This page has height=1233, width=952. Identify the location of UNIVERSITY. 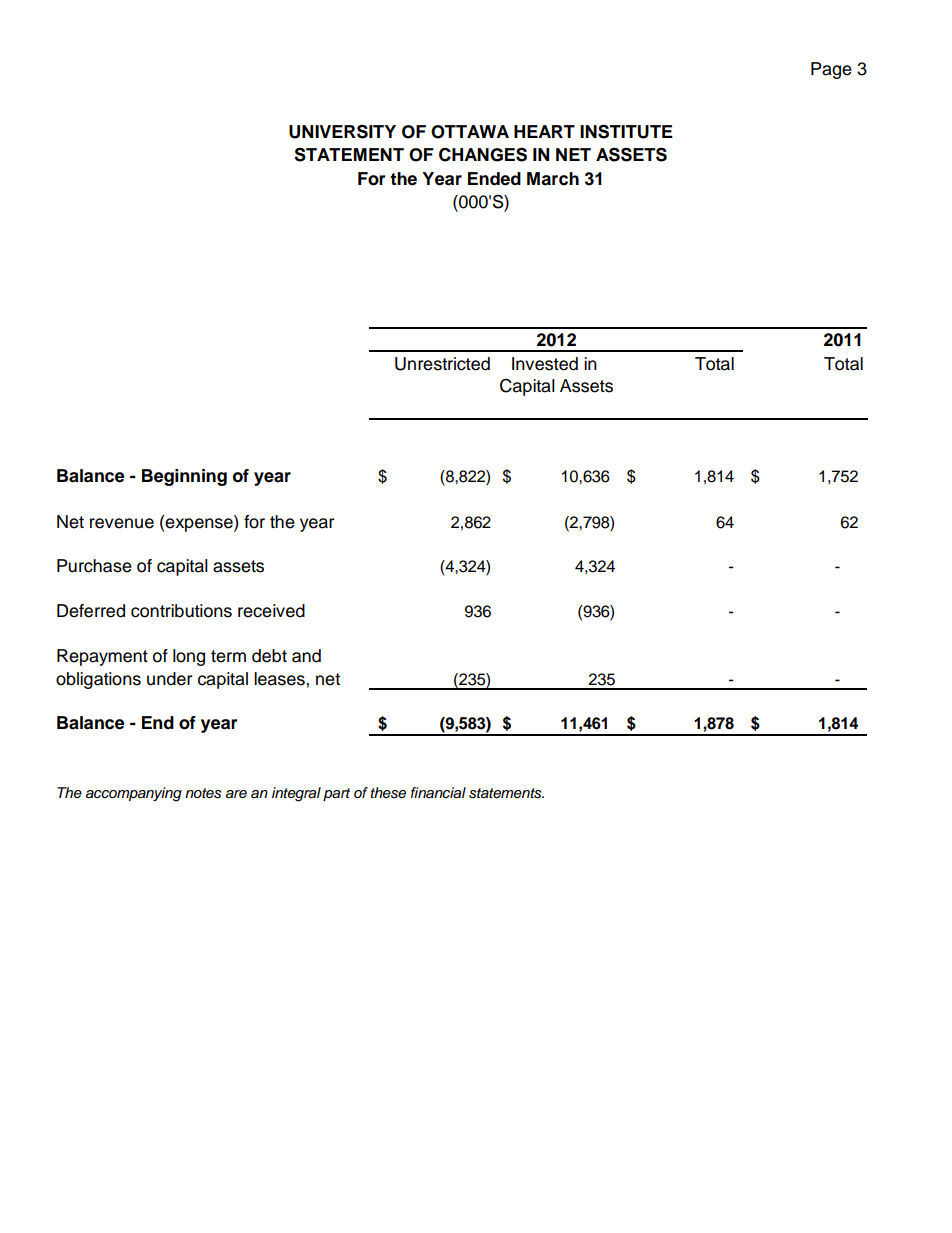
(342, 132).
